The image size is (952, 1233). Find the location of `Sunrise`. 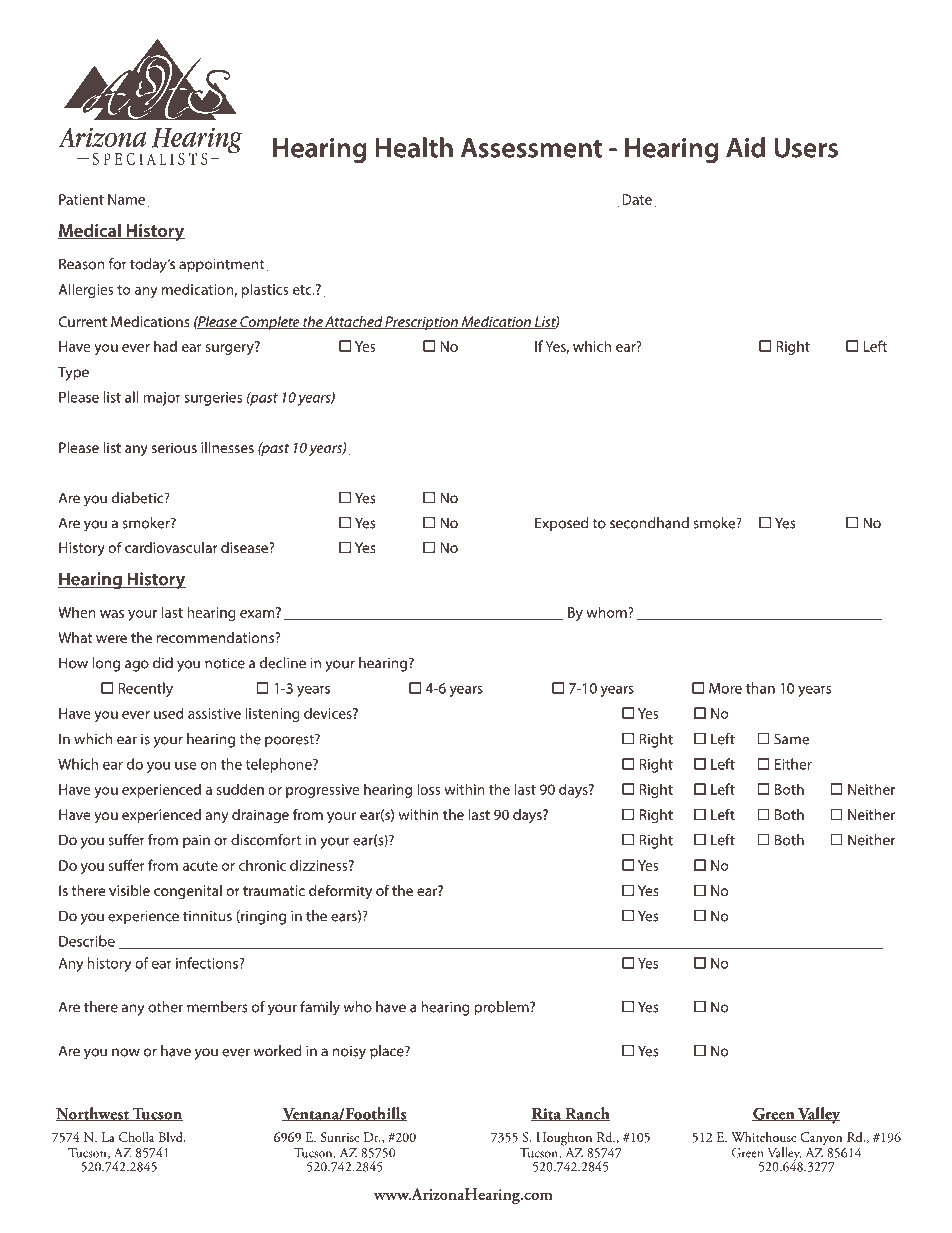

Sunrise is located at coordinates (340, 1137).
